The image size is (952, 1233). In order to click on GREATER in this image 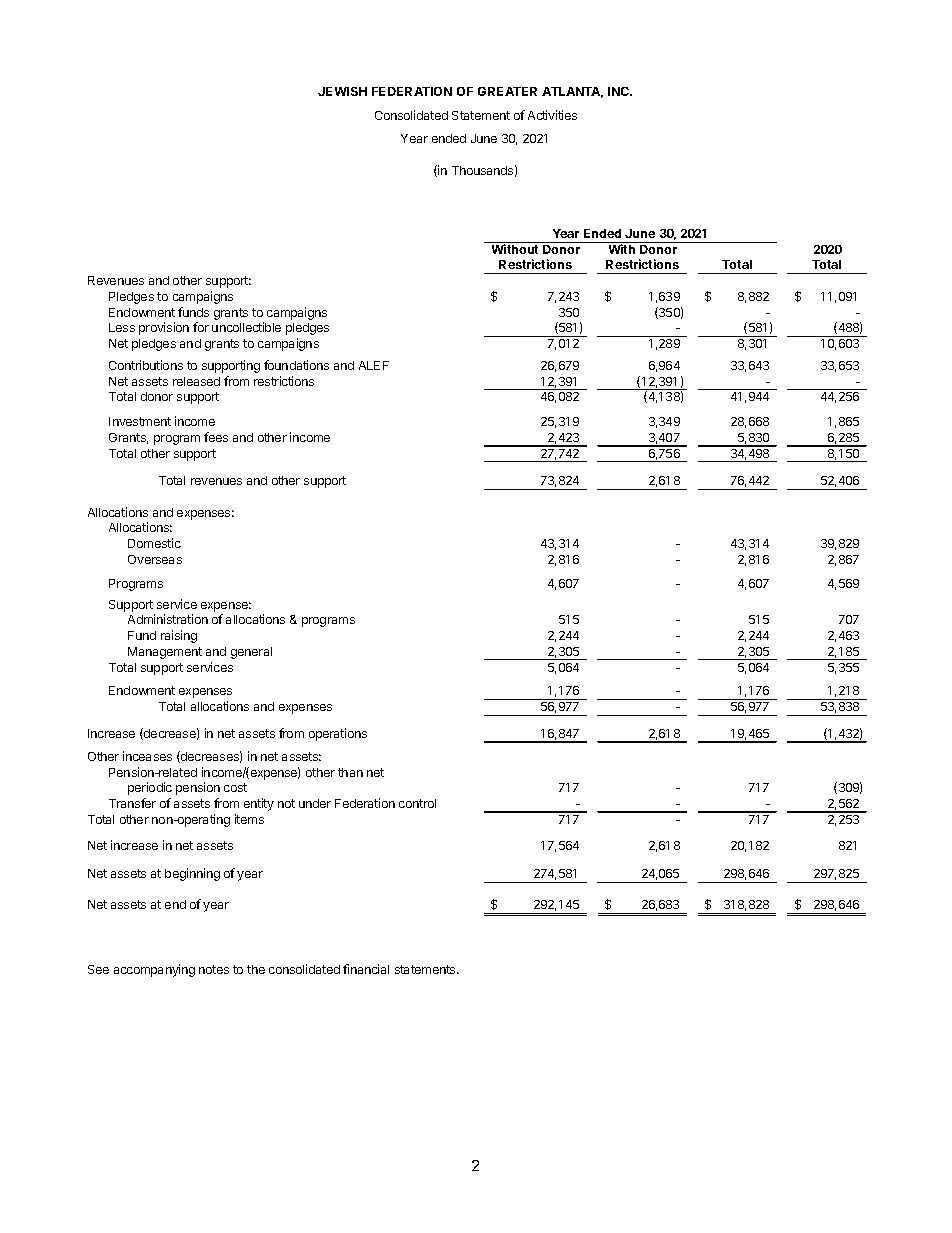, I will do `click(507, 91)`.
